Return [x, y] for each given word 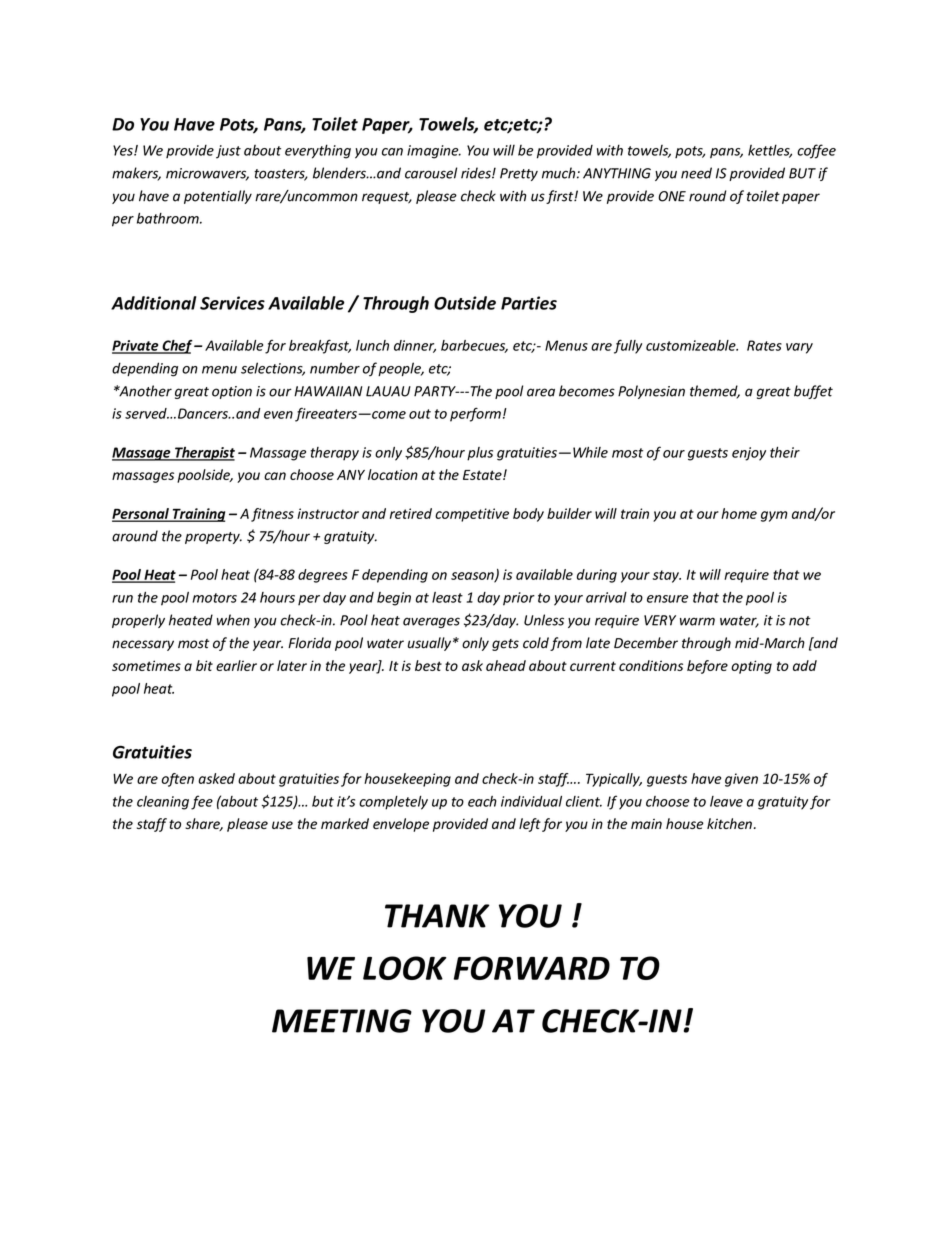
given [741, 780]
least [447, 597]
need [696, 173]
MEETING [342, 1021]
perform [475, 414]
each [482, 801]
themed [715, 392]
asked [216, 778]
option [232, 392]
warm [697, 621]
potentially [218, 197]
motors [214, 598]
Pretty [519, 174]
